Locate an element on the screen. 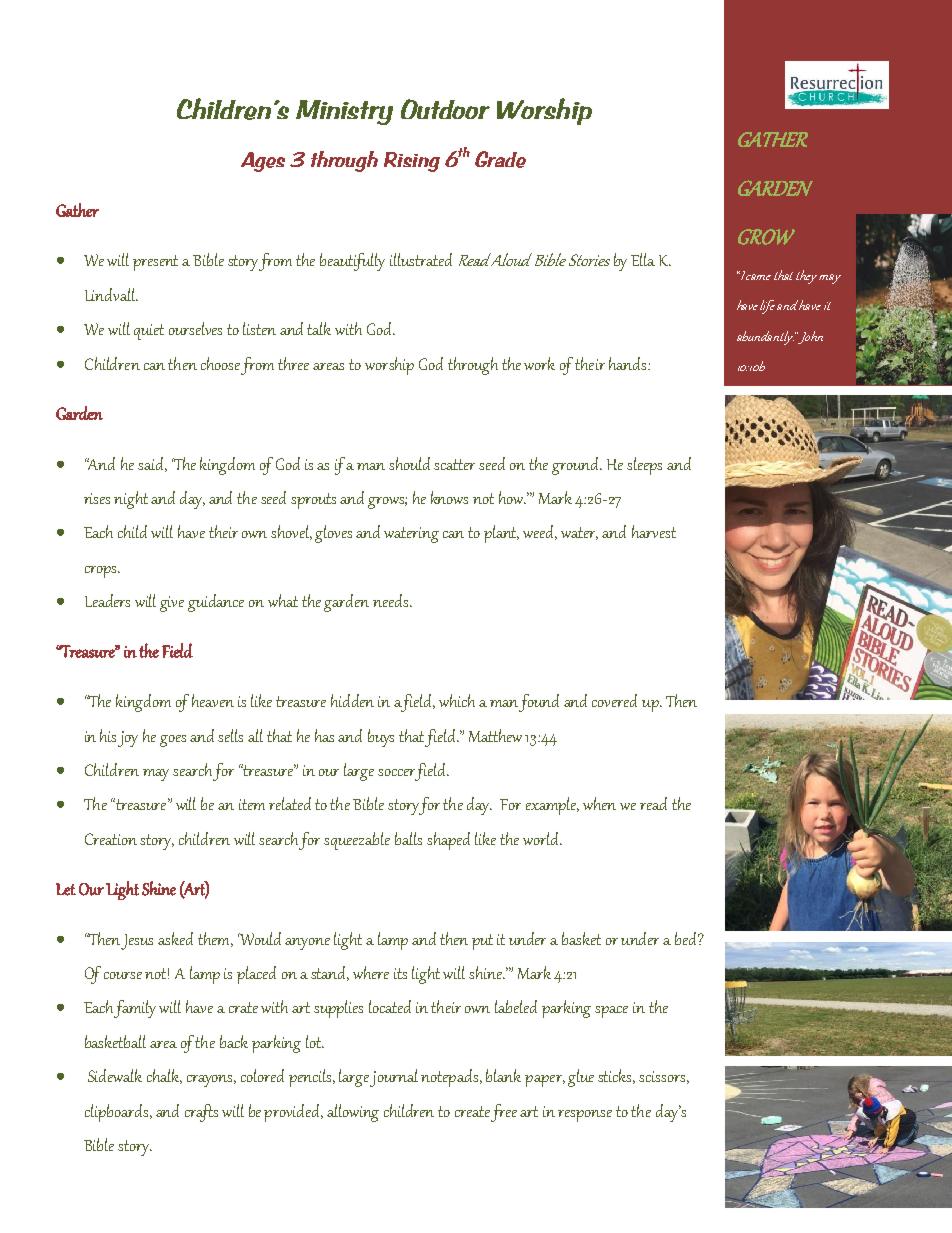  Grade is located at coordinates (500, 159).
